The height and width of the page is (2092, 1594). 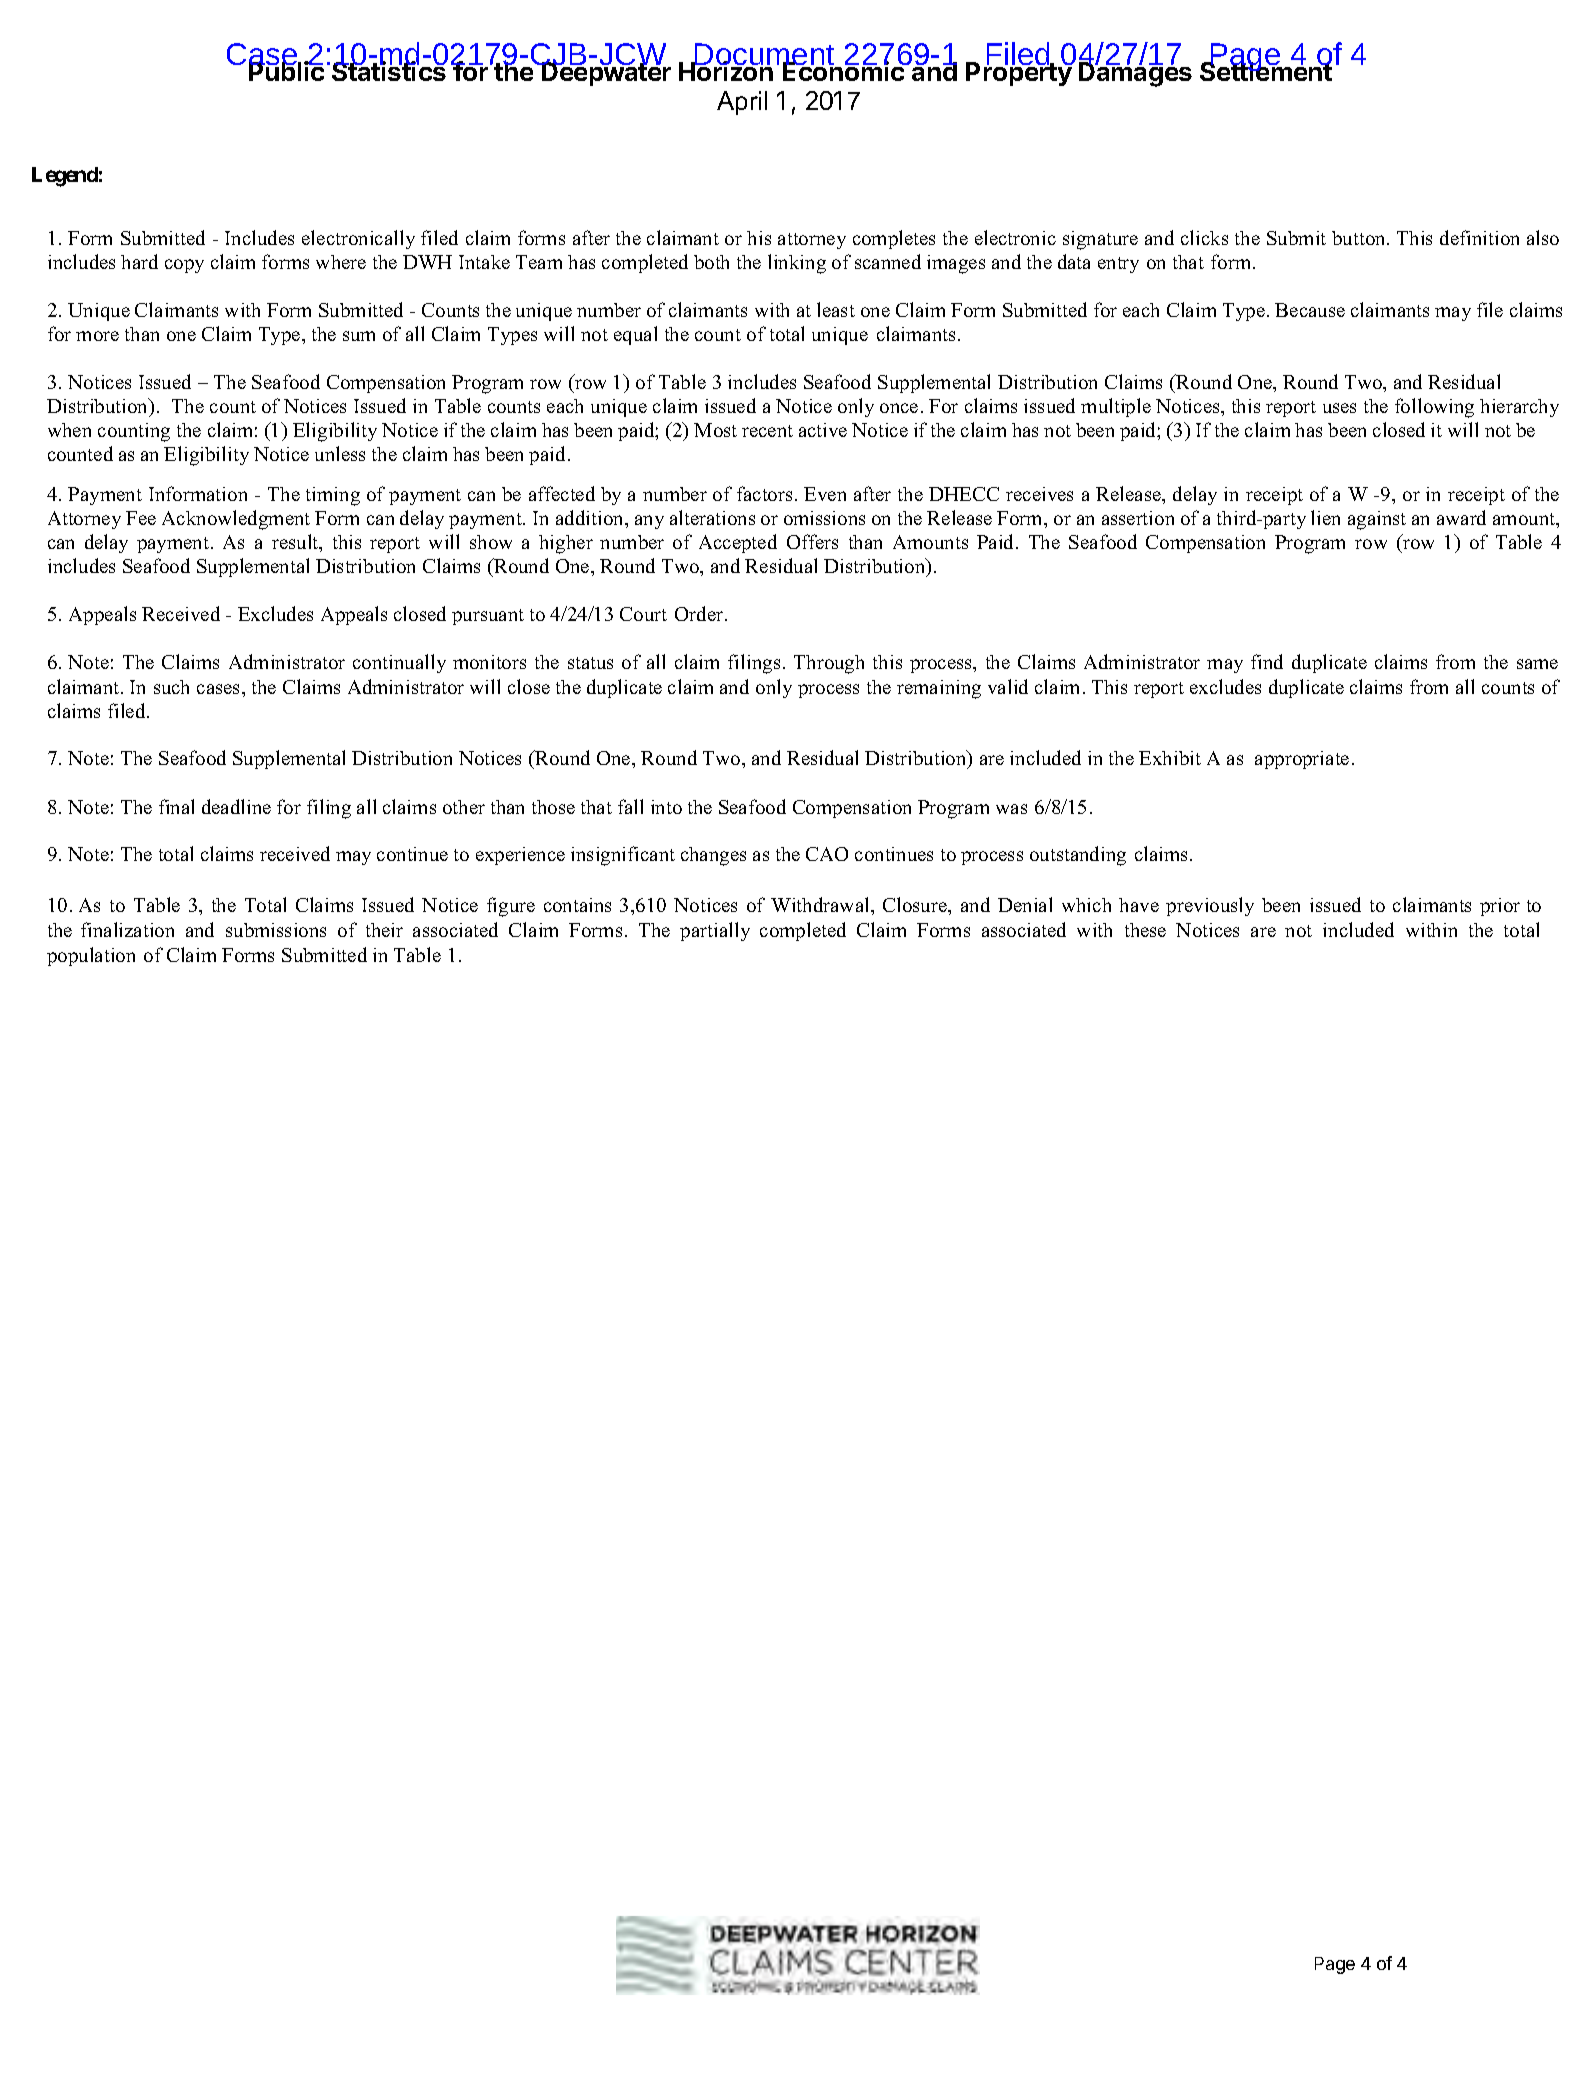 What do you see at coordinates (286, 71) in the page?
I see `Public` at bounding box center [286, 71].
